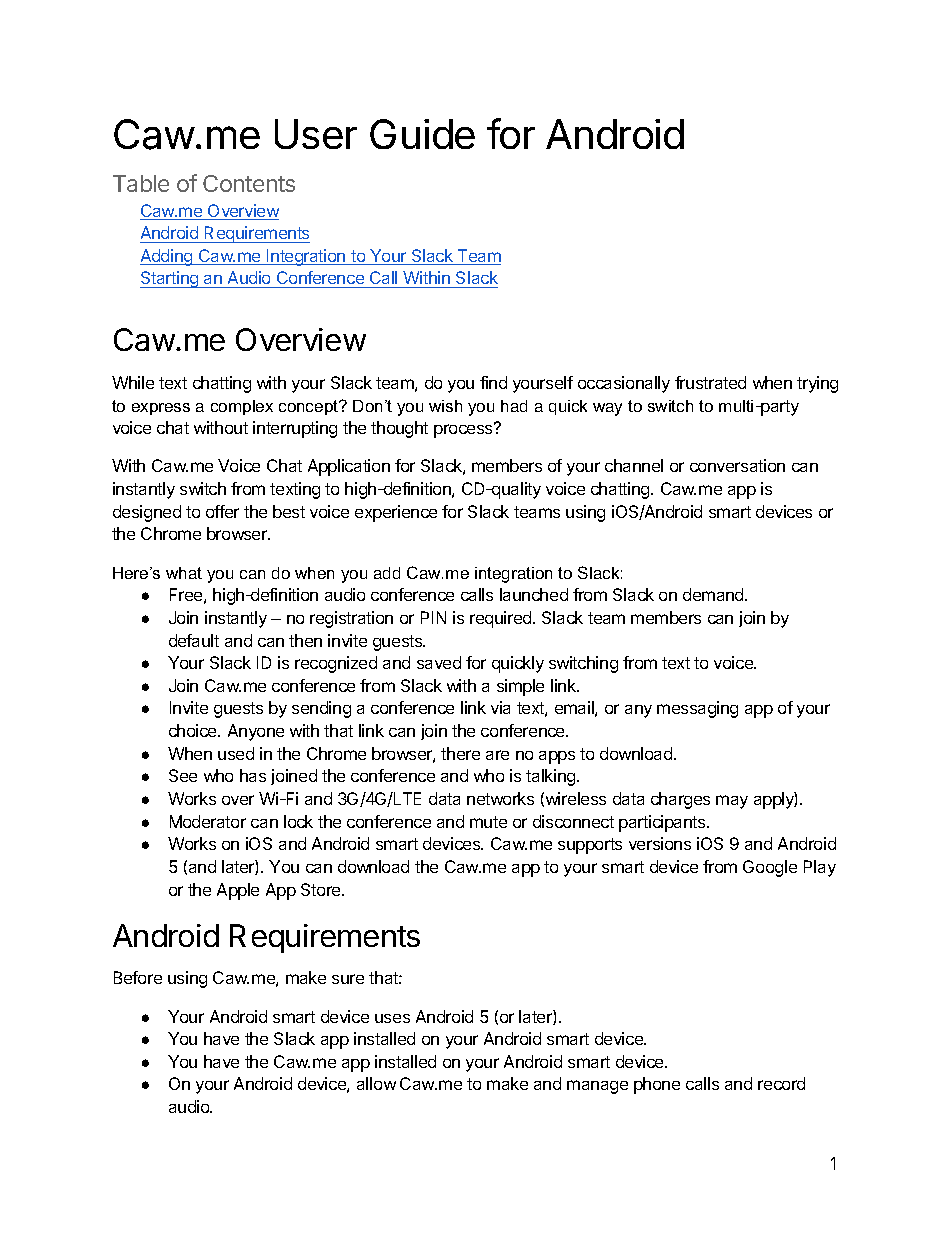  What do you see at coordinates (737, 465) in the screenshot?
I see `conversation` at bounding box center [737, 465].
